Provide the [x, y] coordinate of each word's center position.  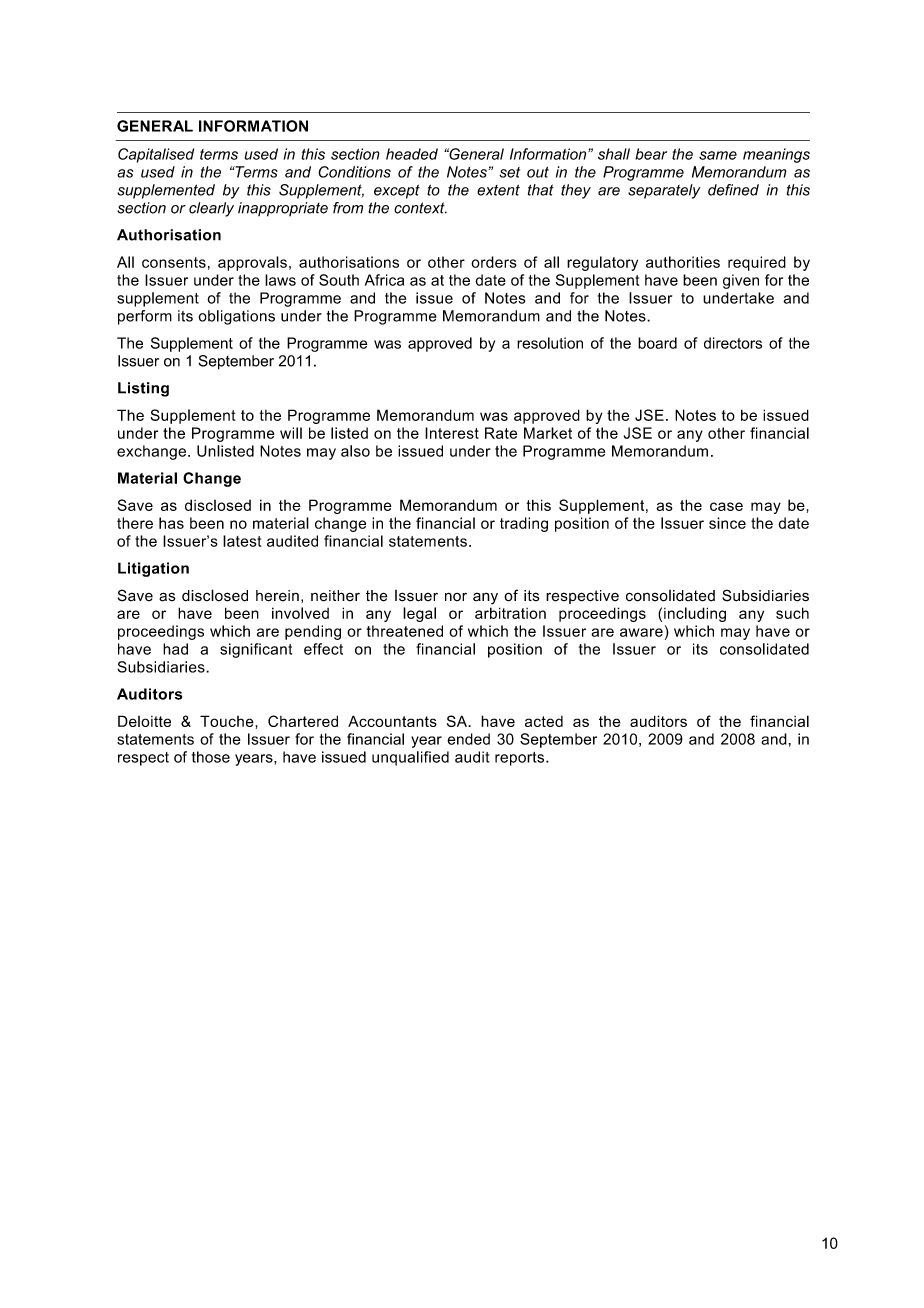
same [718, 155]
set [509, 172]
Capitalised [156, 155]
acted [544, 721]
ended [468, 739]
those [211, 757]
